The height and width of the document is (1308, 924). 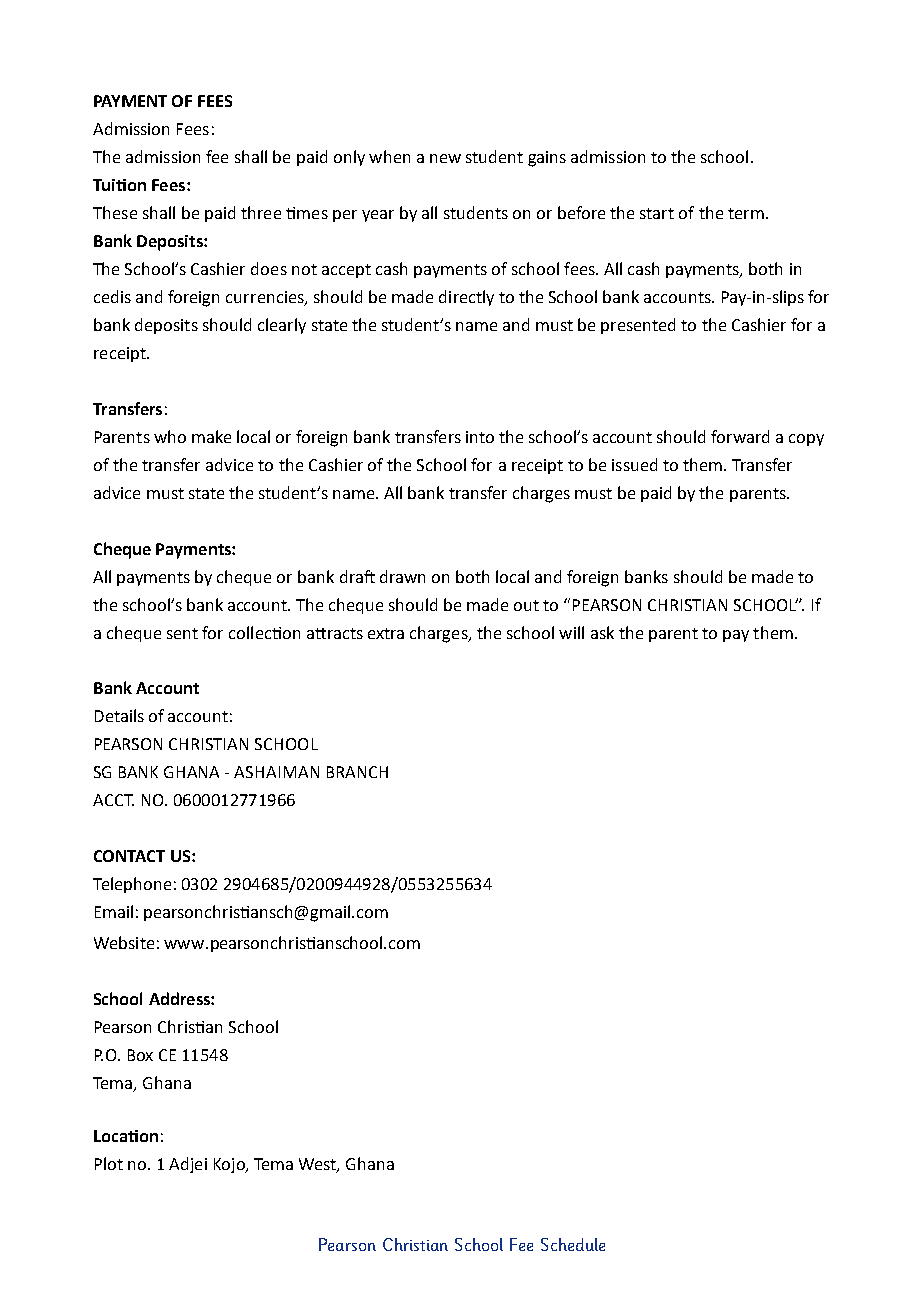 What do you see at coordinates (573, 1244) in the document?
I see `Schedule` at bounding box center [573, 1244].
